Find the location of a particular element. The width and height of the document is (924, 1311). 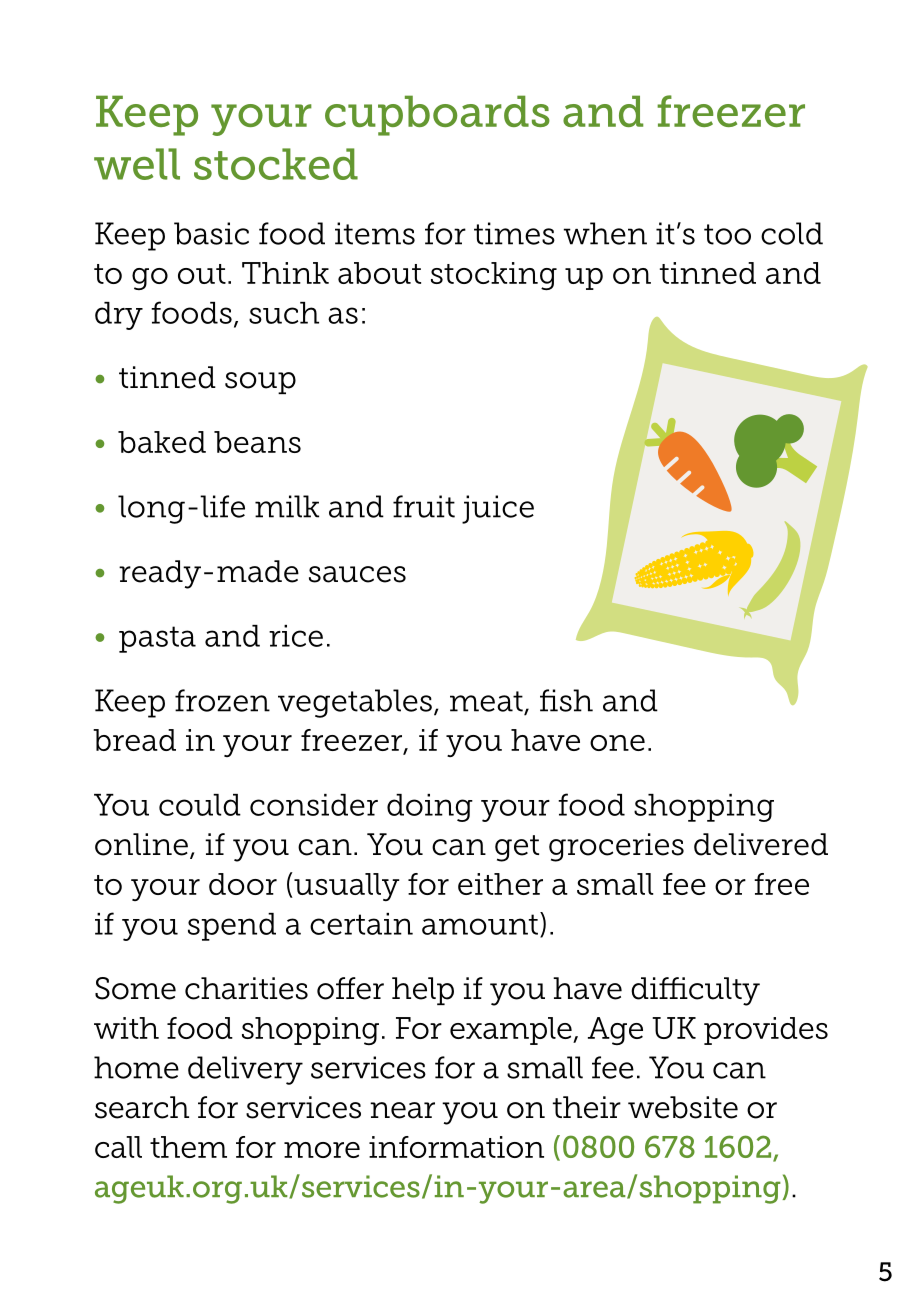

them is located at coordinates (188, 1147).
